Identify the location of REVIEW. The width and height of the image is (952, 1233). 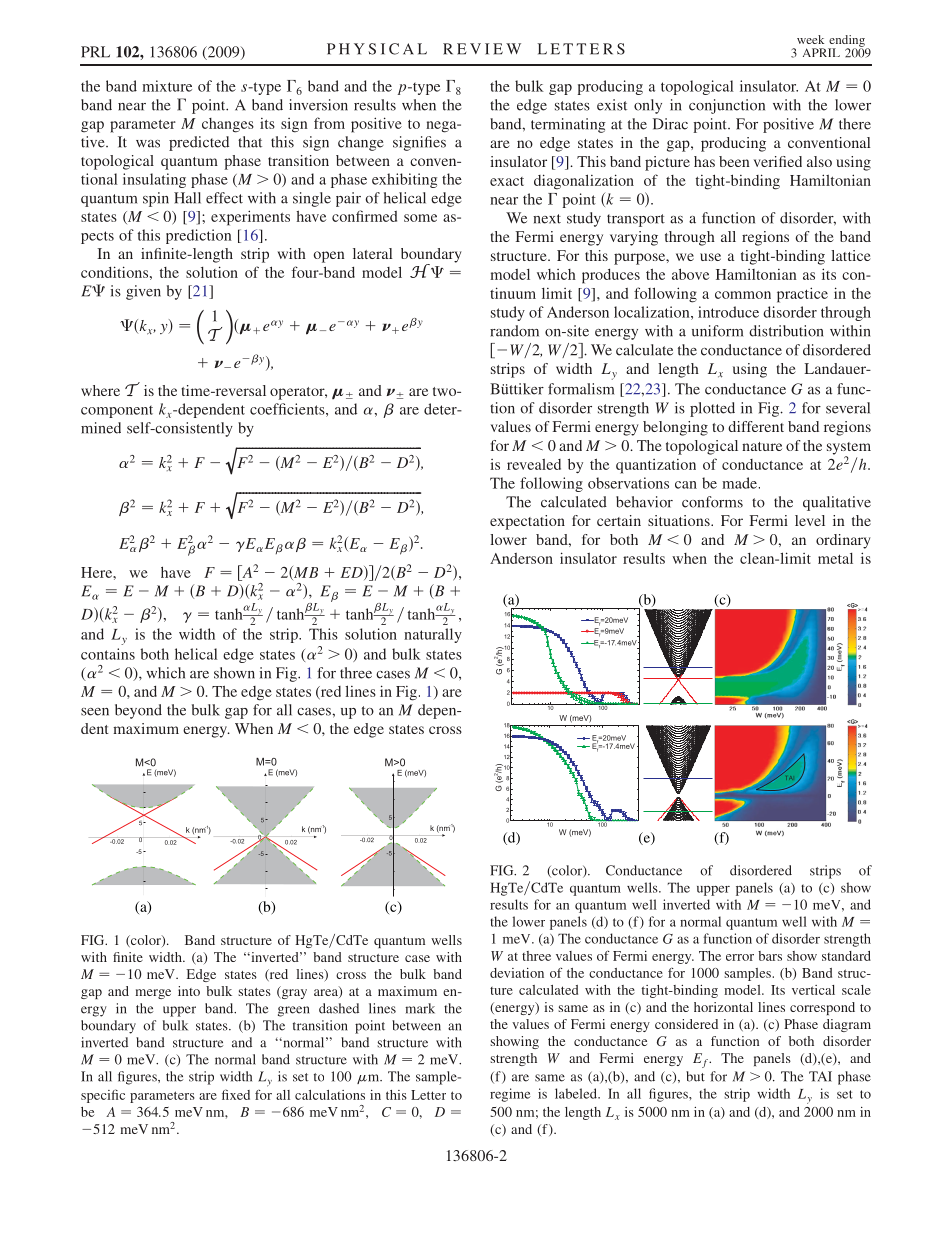
(482, 49).
